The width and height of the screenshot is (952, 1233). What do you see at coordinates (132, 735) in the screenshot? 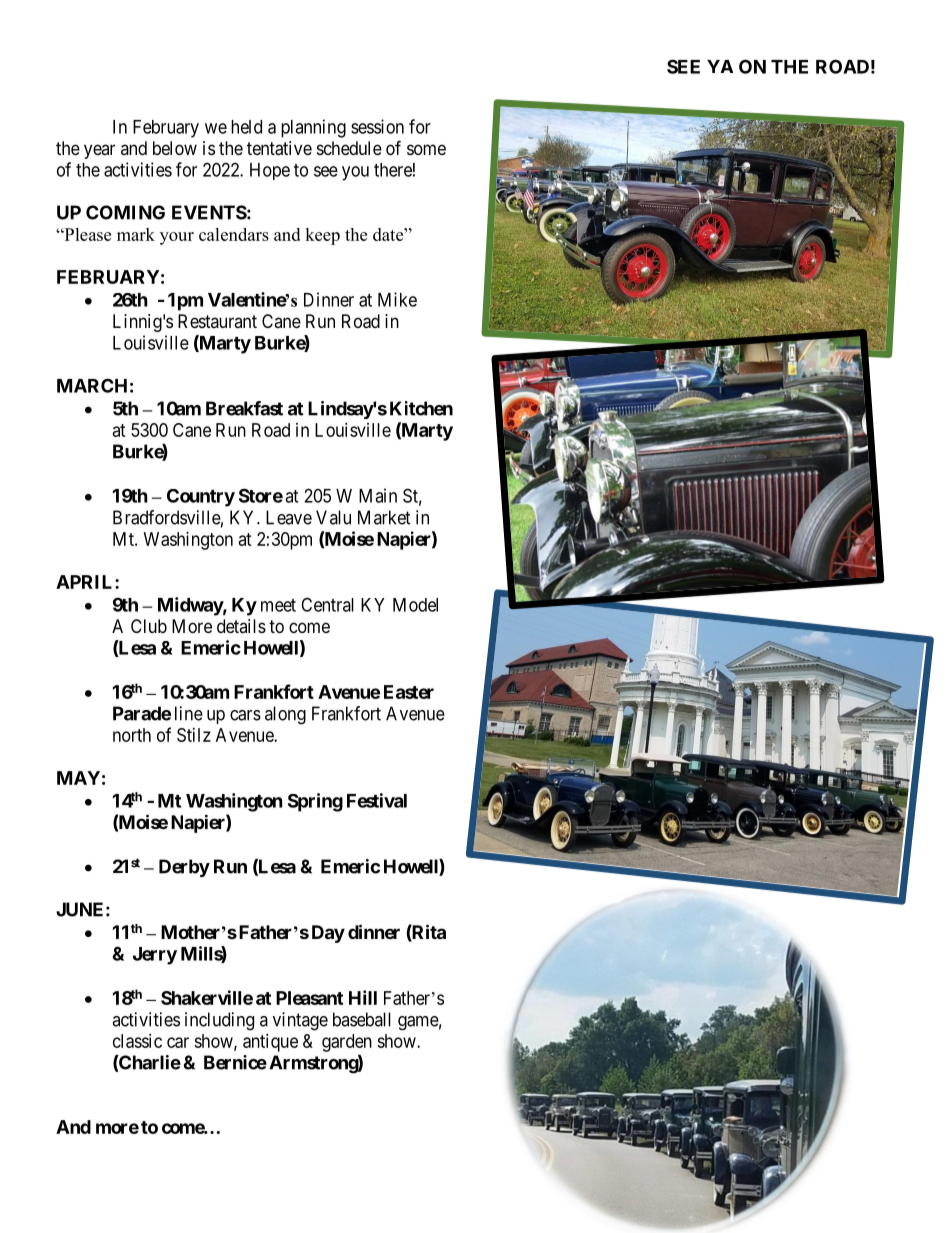
I see `north` at bounding box center [132, 735].
